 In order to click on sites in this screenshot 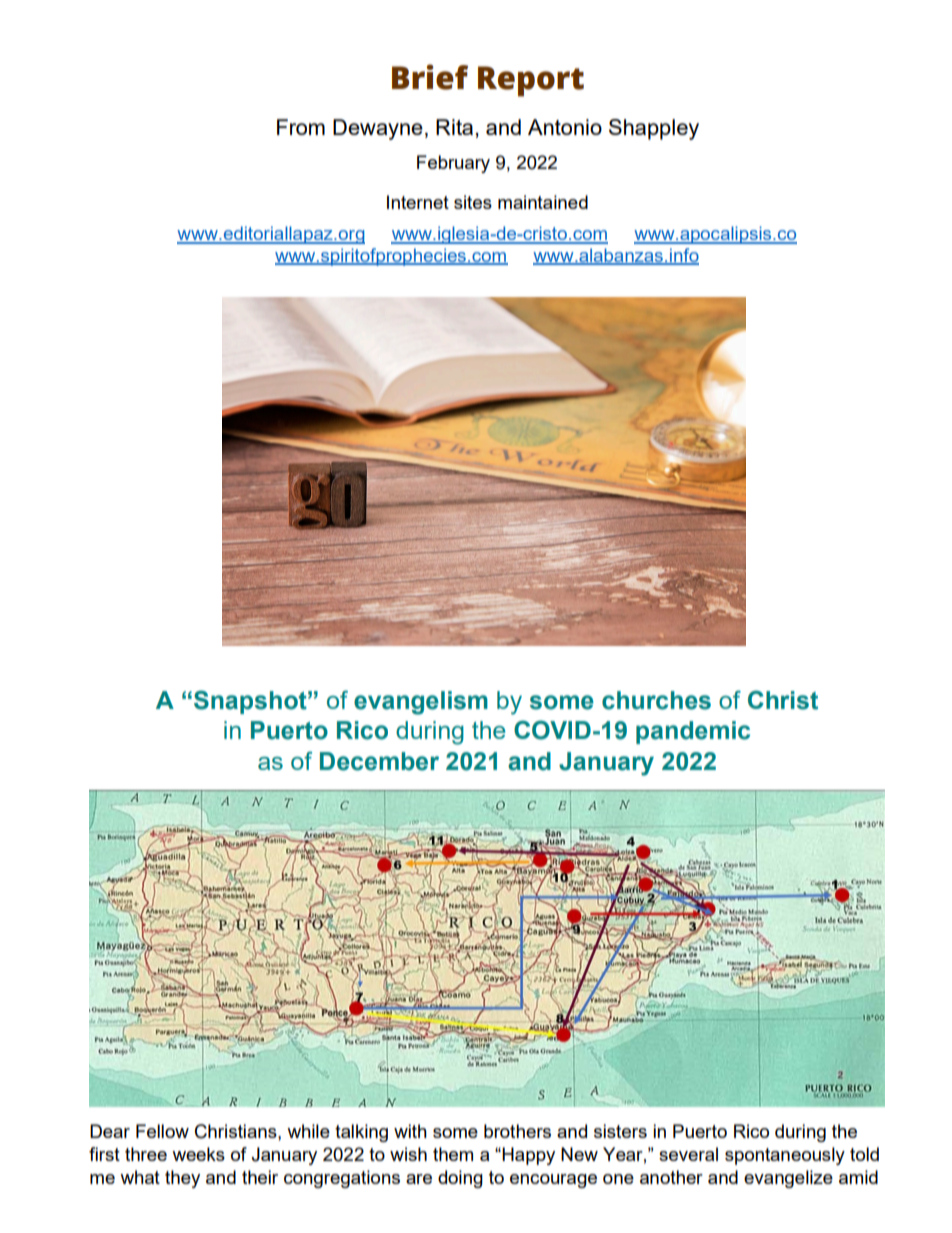, I will do `click(473, 202)`.
